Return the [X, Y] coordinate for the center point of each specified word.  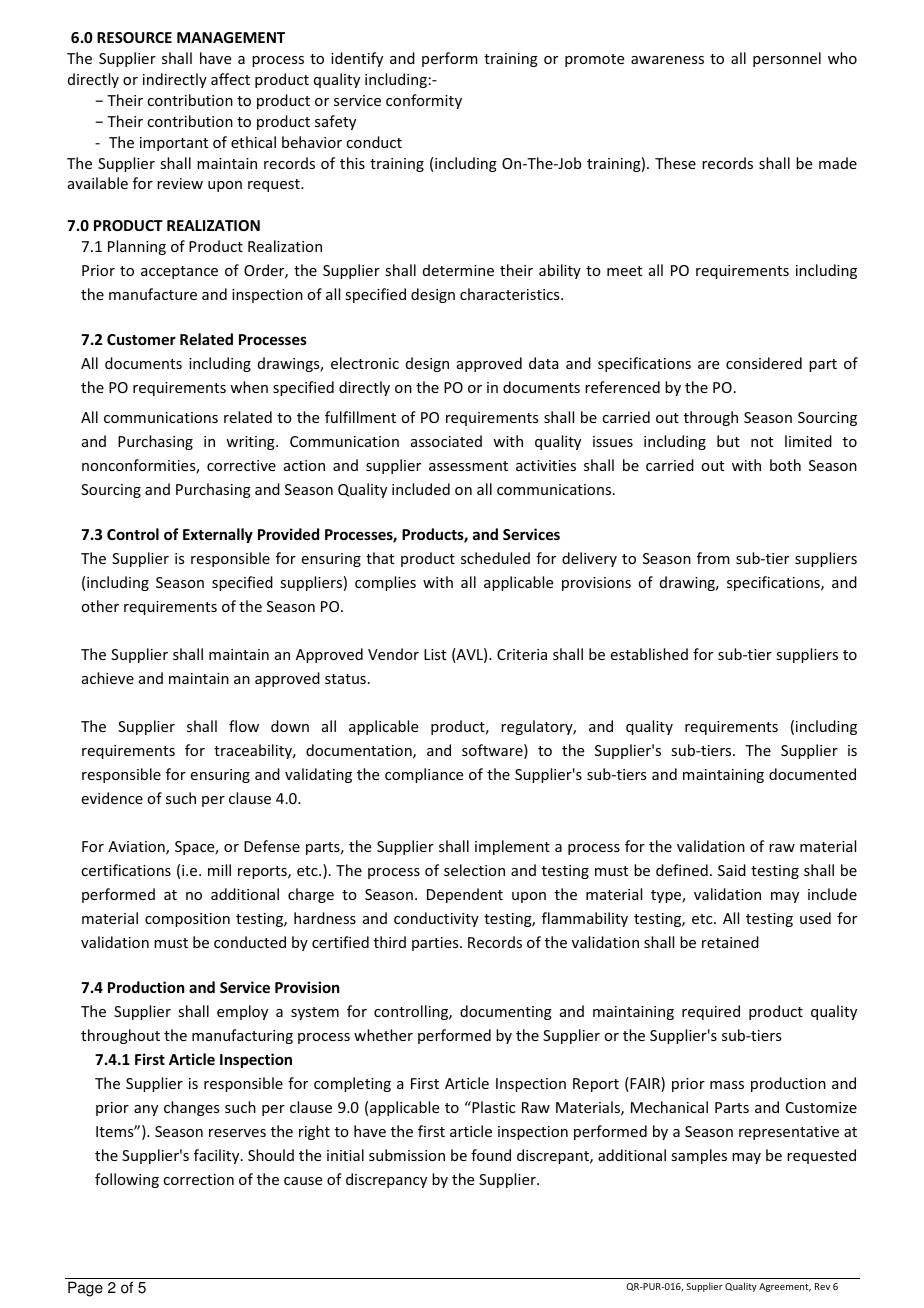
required [711, 1012]
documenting [506, 1012]
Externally [218, 535]
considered [764, 363]
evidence [112, 798]
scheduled [495, 558]
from [713, 558]
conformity [424, 101]
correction [198, 1179]
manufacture [153, 294]
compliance [424, 775]
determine [458, 270]
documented [812, 774]
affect [230, 79]
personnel [787, 59]
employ [242, 1012]
